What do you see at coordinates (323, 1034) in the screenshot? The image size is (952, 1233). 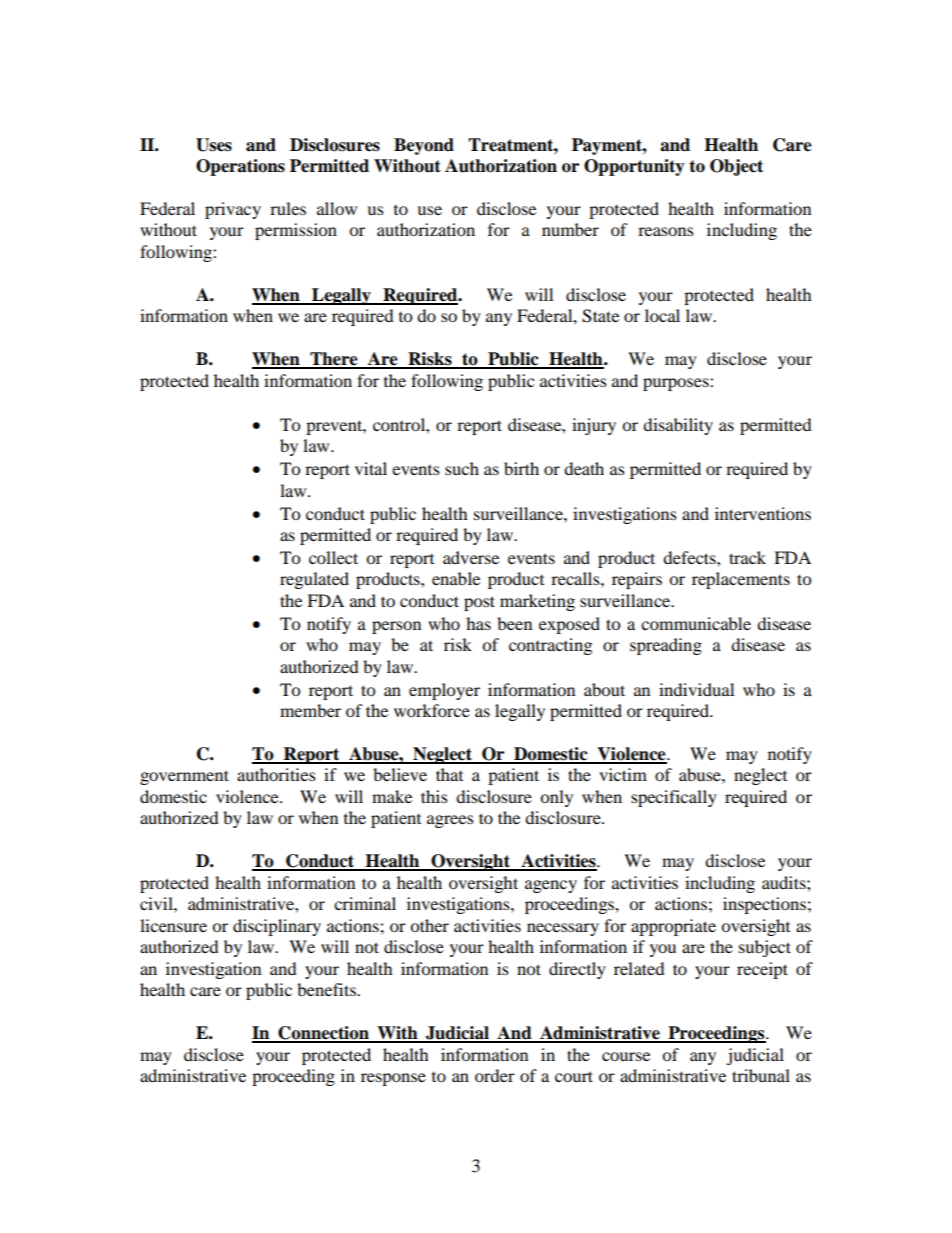 I see `Connection` at bounding box center [323, 1034].
